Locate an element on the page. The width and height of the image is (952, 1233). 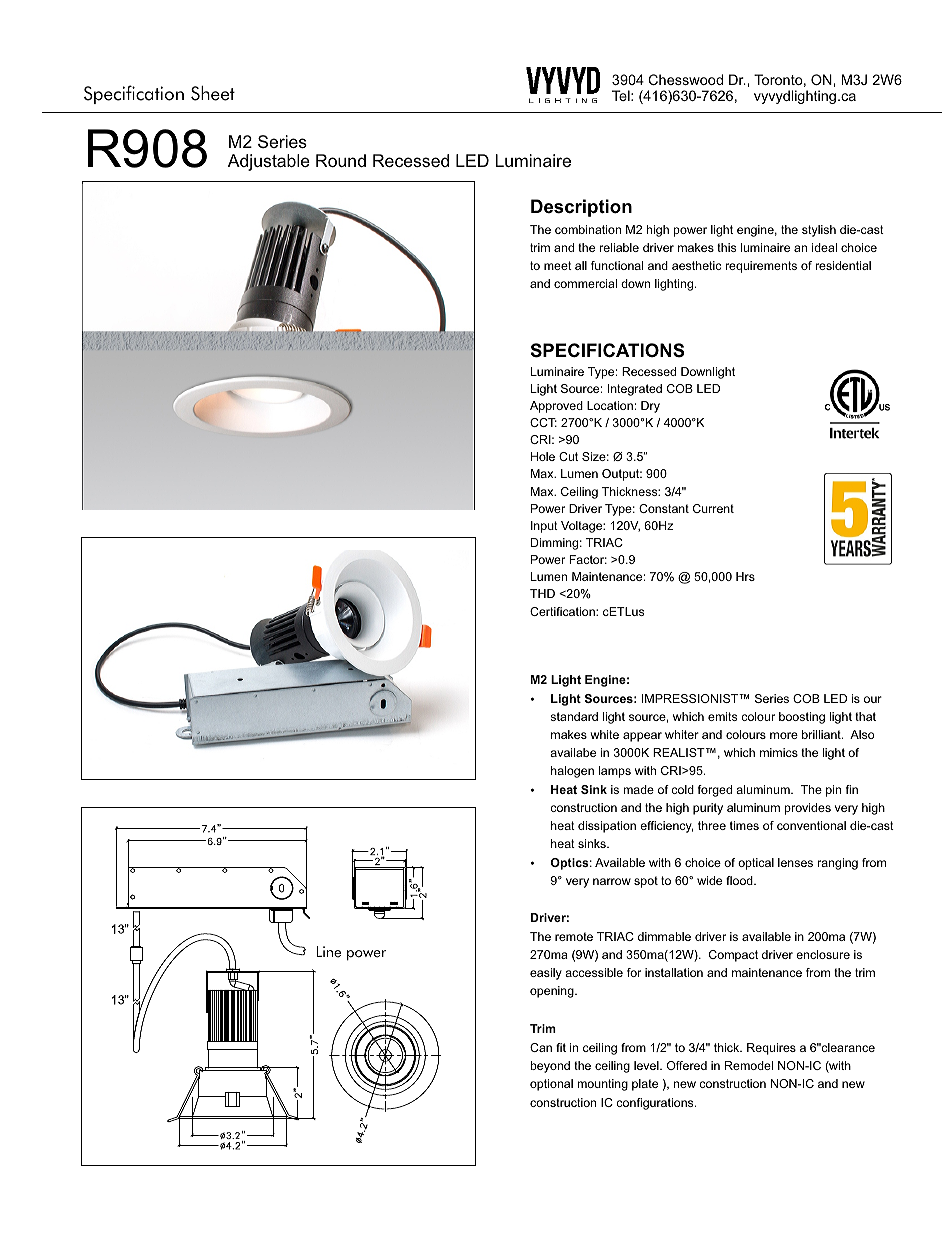
beyond is located at coordinates (550, 1067).
